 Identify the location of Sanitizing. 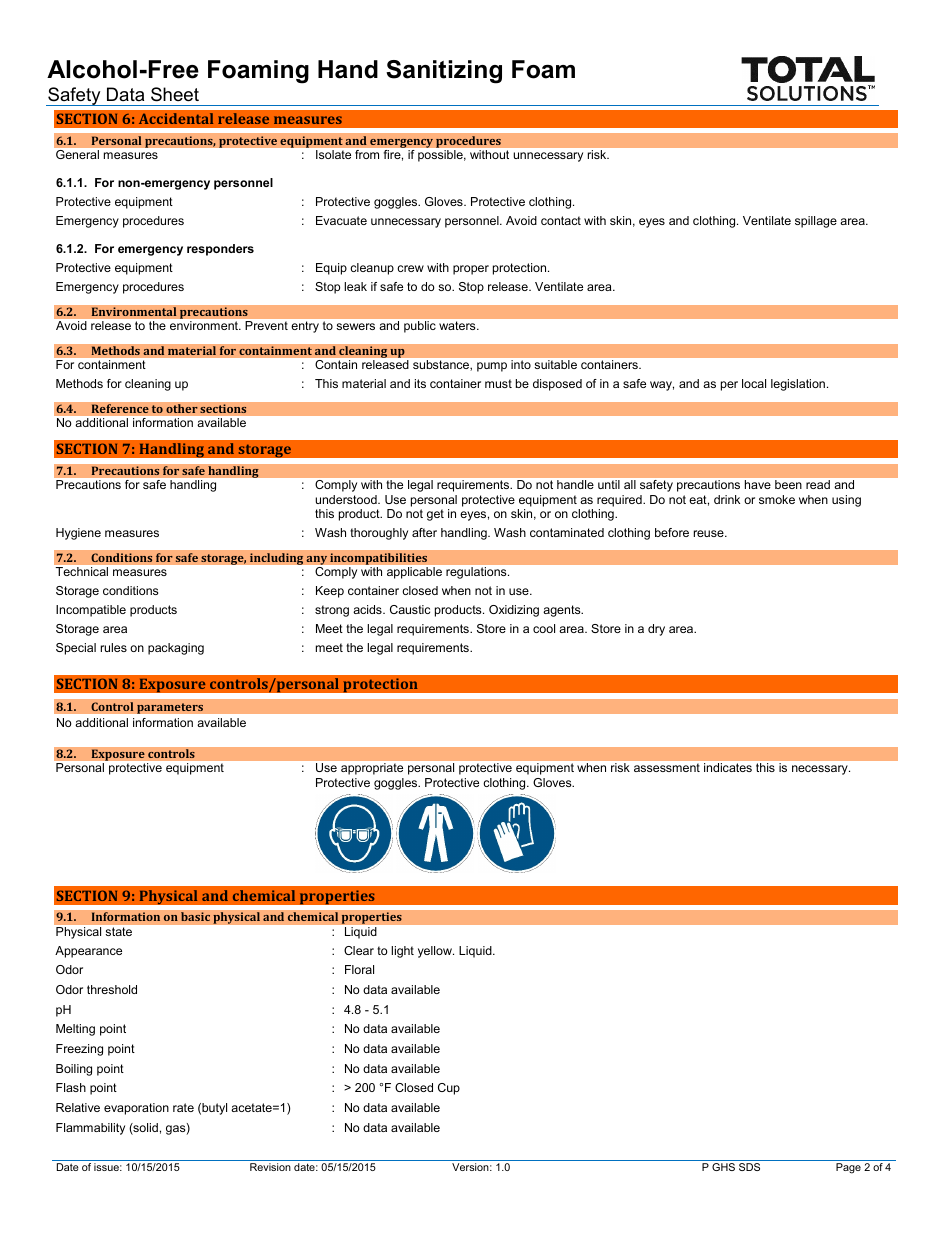
(444, 72).
